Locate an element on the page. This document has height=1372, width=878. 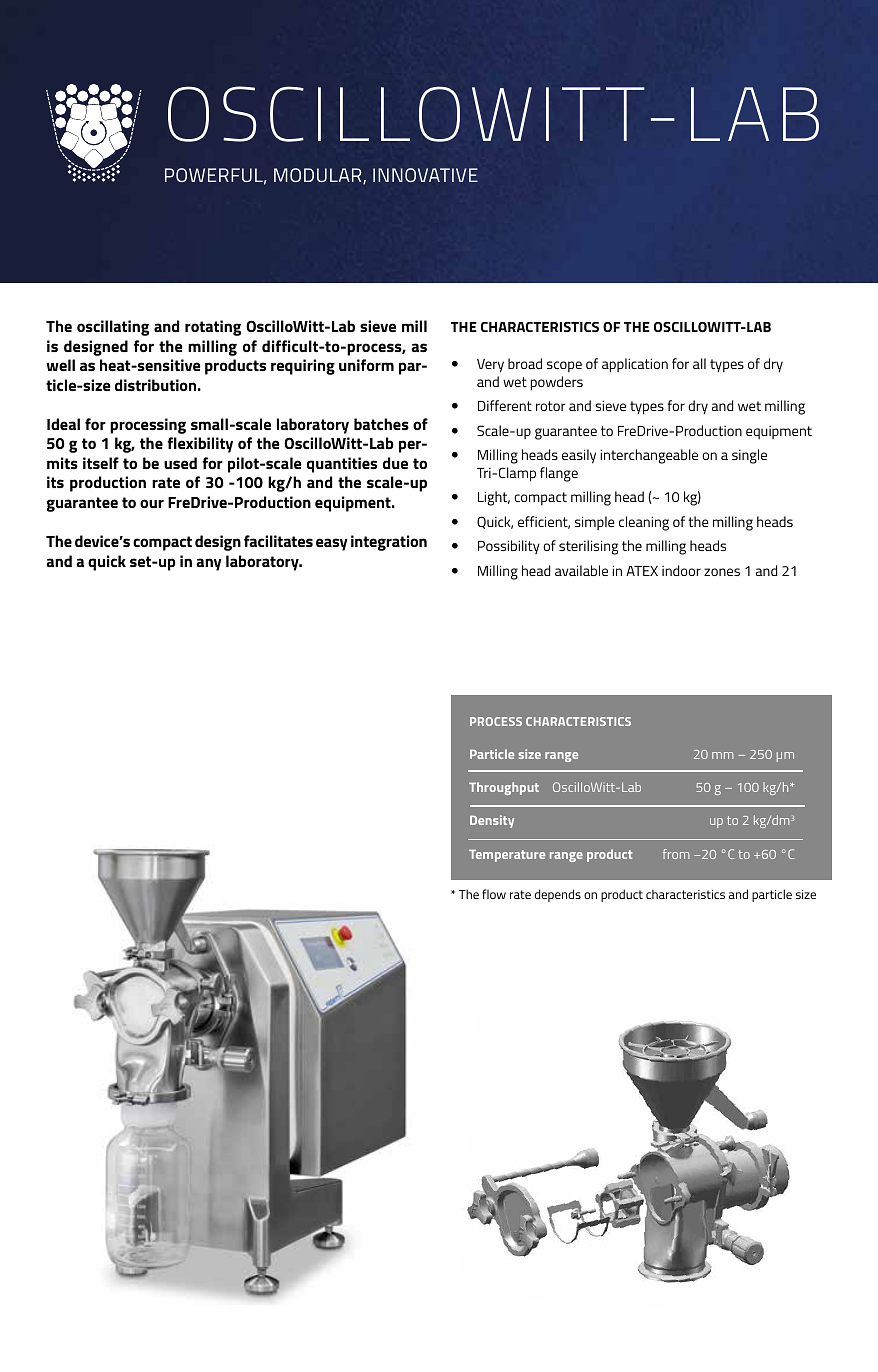
INNOVATIVE is located at coordinates (425, 175).
